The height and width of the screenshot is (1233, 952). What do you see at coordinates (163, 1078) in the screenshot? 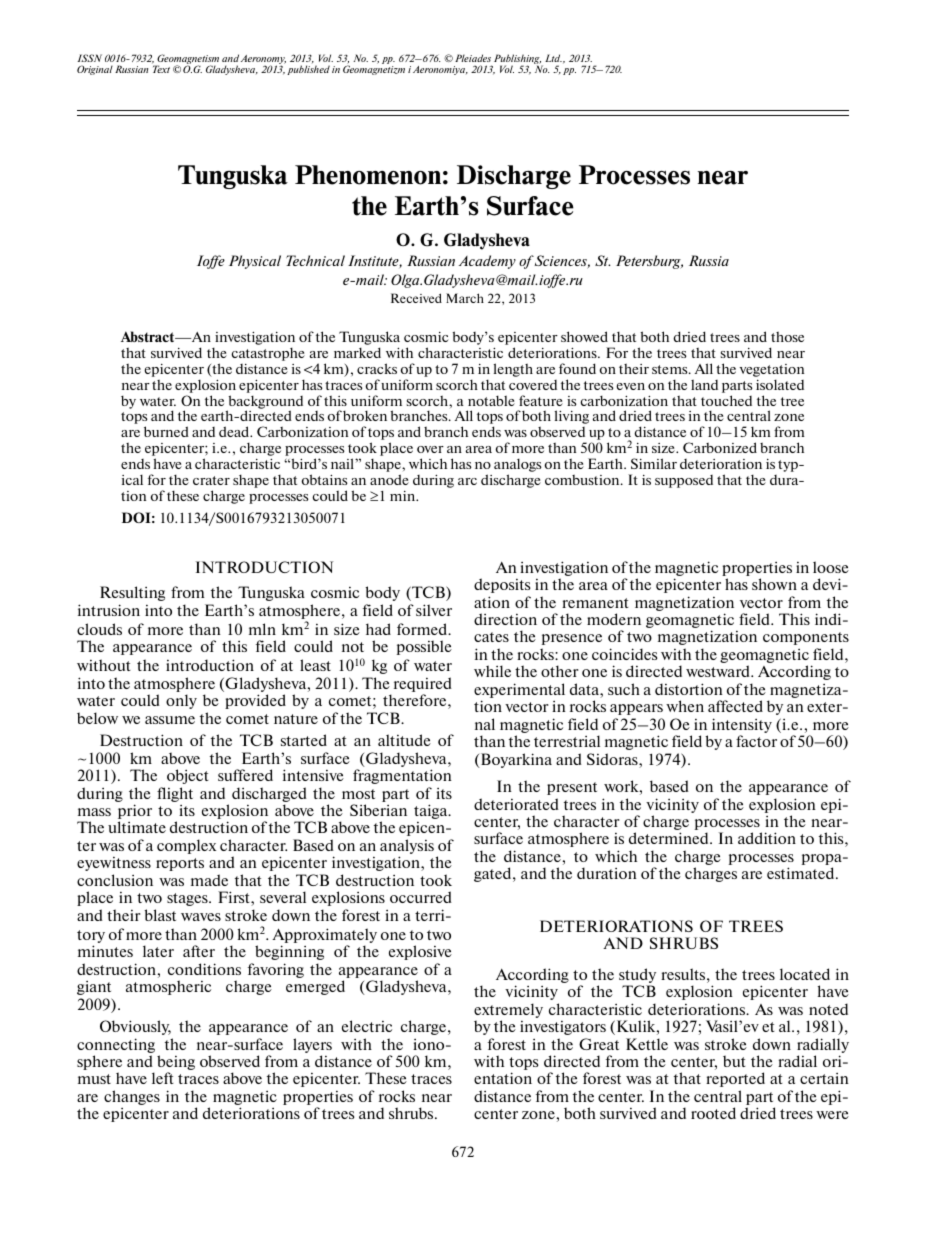
I see `left` at bounding box center [163, 1078].
